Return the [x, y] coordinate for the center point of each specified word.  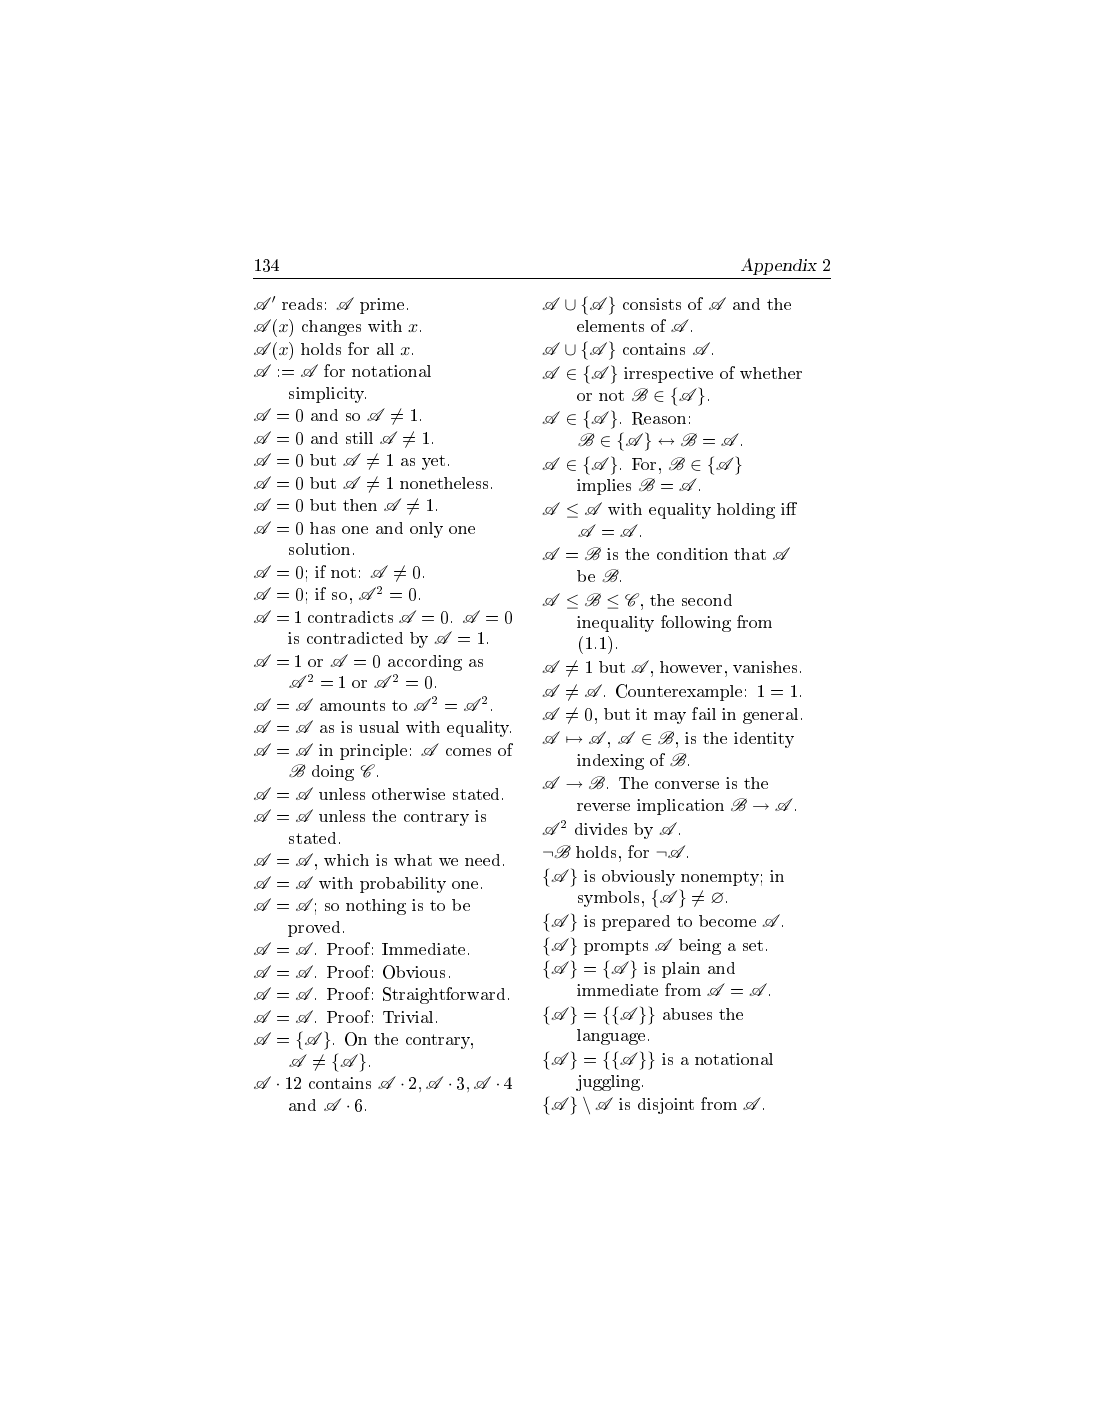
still [359, 438]
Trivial [410, 1017]
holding [746, 511]
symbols [608, 899]
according [425, 663]
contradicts [350, 617]
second [707, 600]
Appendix [779, 266]
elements [610, 326]
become [727, 921]
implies [604, 487]
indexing [610, 762]
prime [382, 306]
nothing [376, 907]
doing [333, 773]
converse [687, 785]
